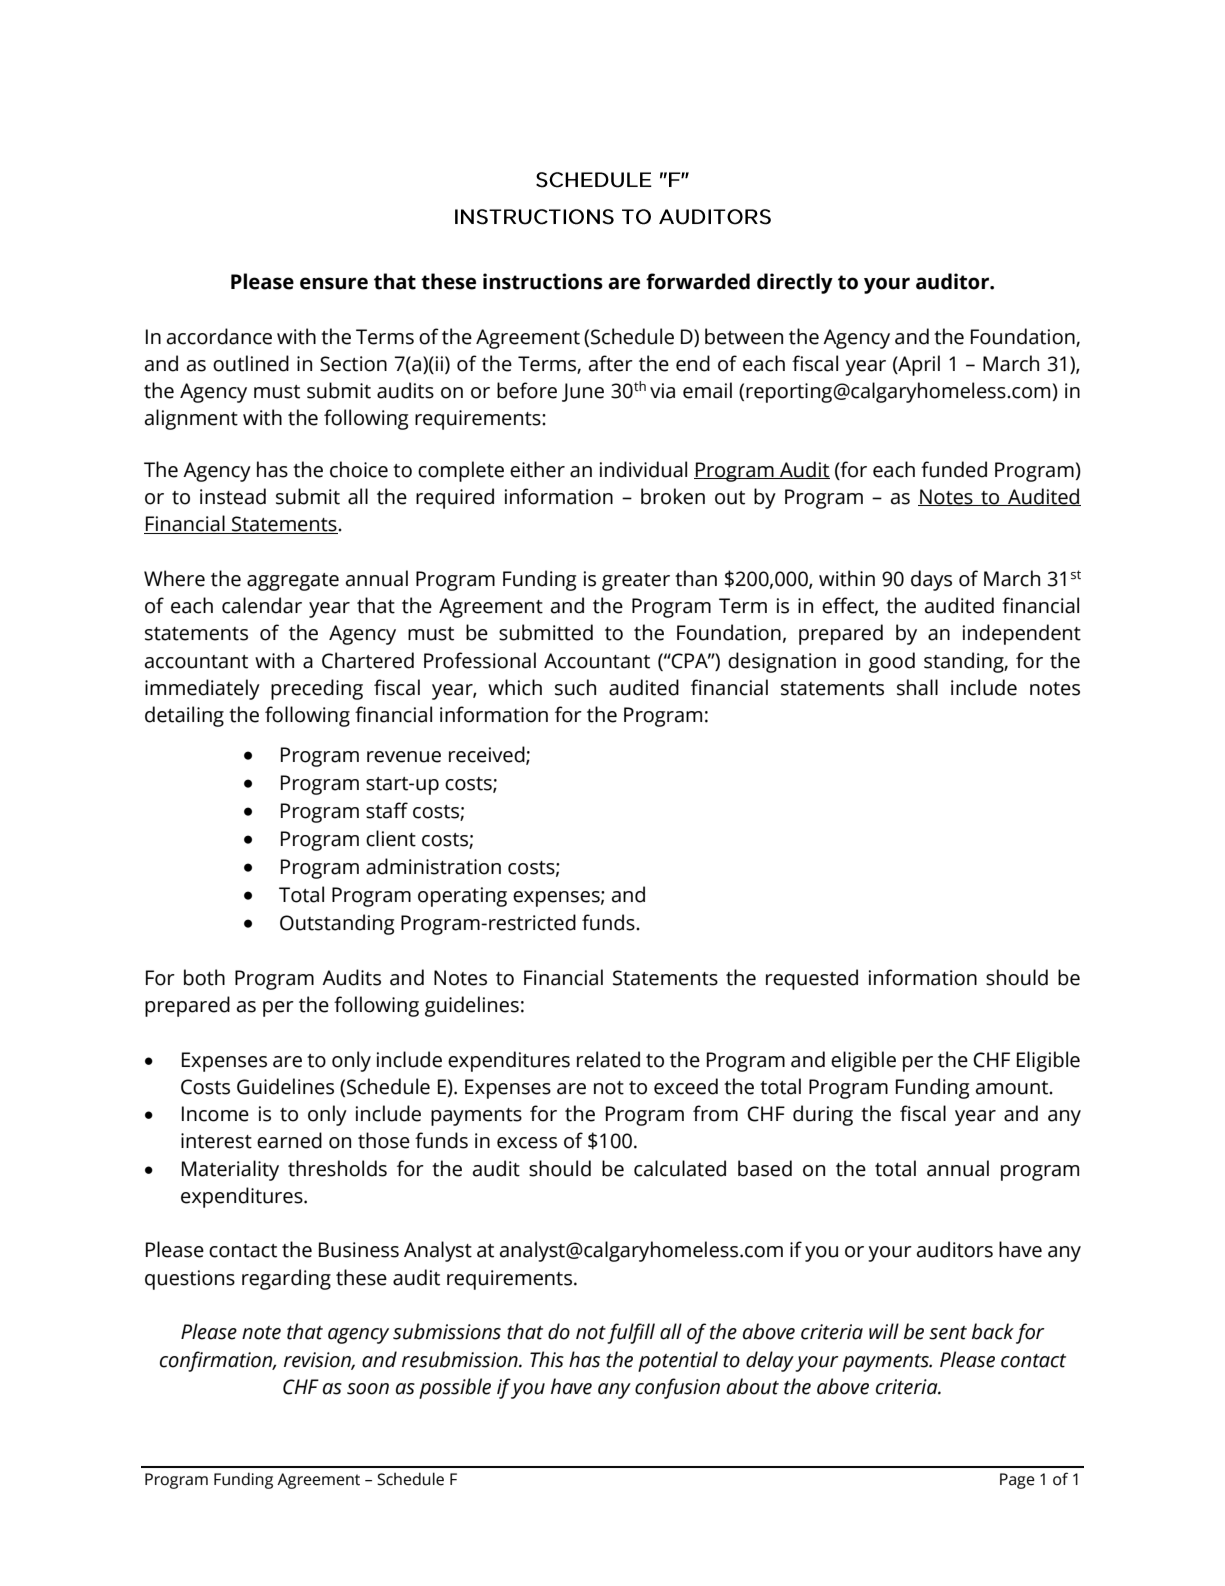  Describe the element at coordinates (795, 283) in the image. I see `directly` at that location.
